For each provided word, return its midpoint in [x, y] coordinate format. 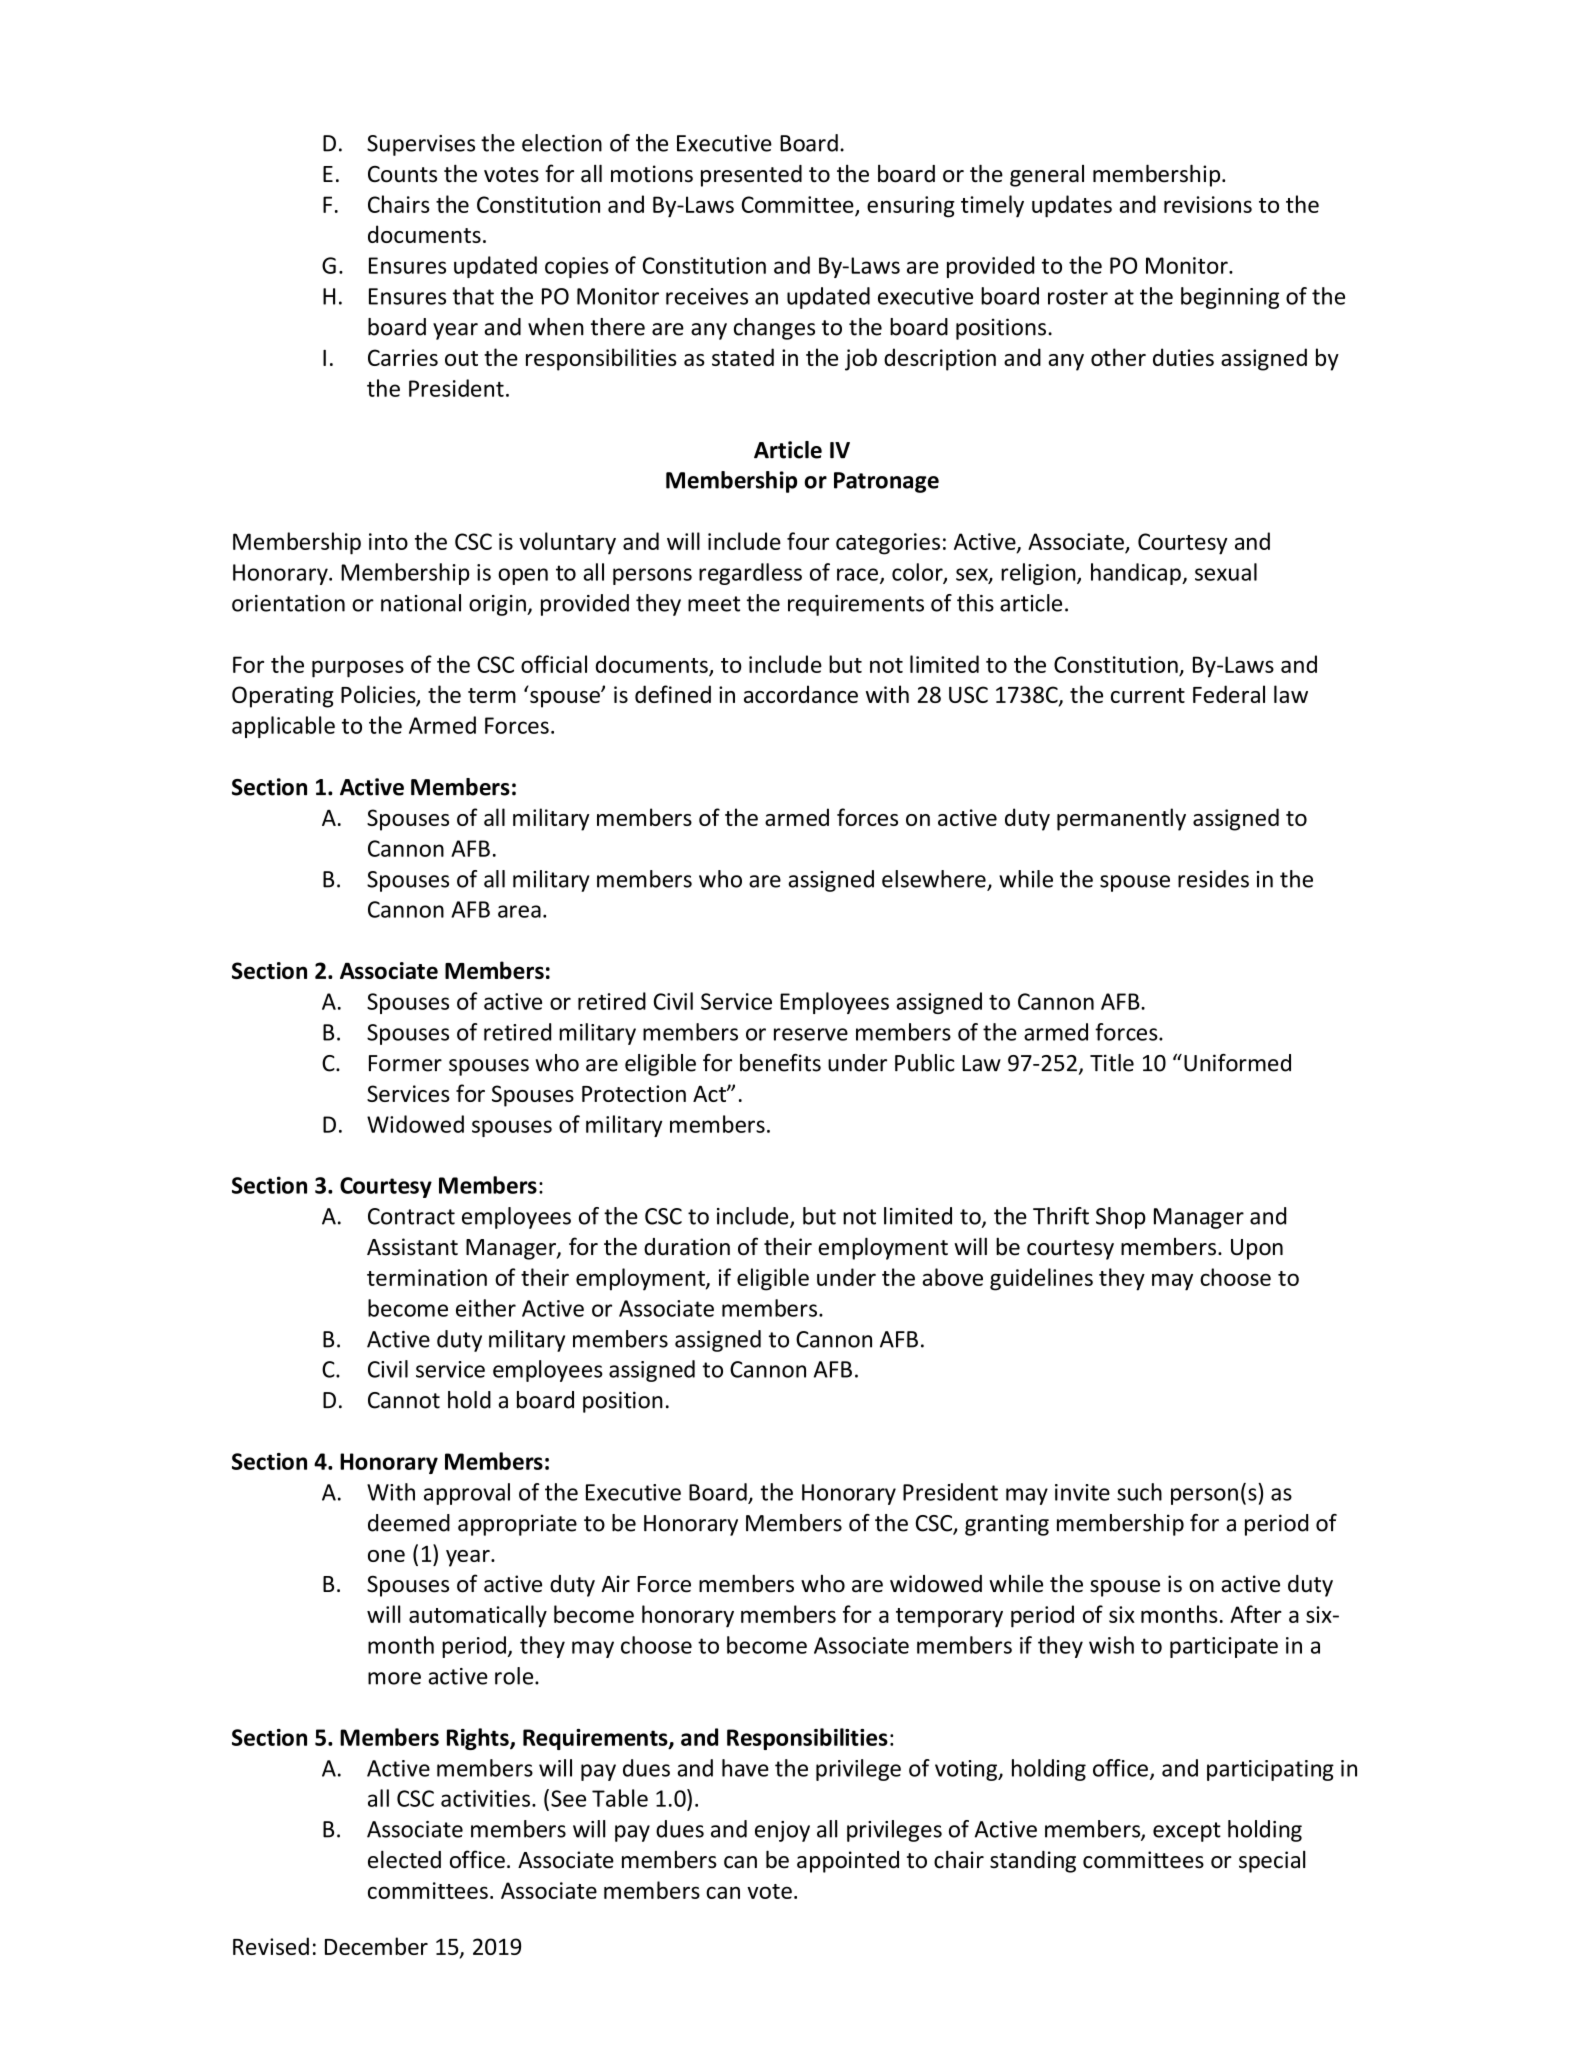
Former [405, 1063]
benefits [780, 1063]
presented [751, 176]
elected [404, 1859]
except [1187, 1832]
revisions [1208, 204]
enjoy [782, 1831]
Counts [402, 174]
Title [1112, 1063]
